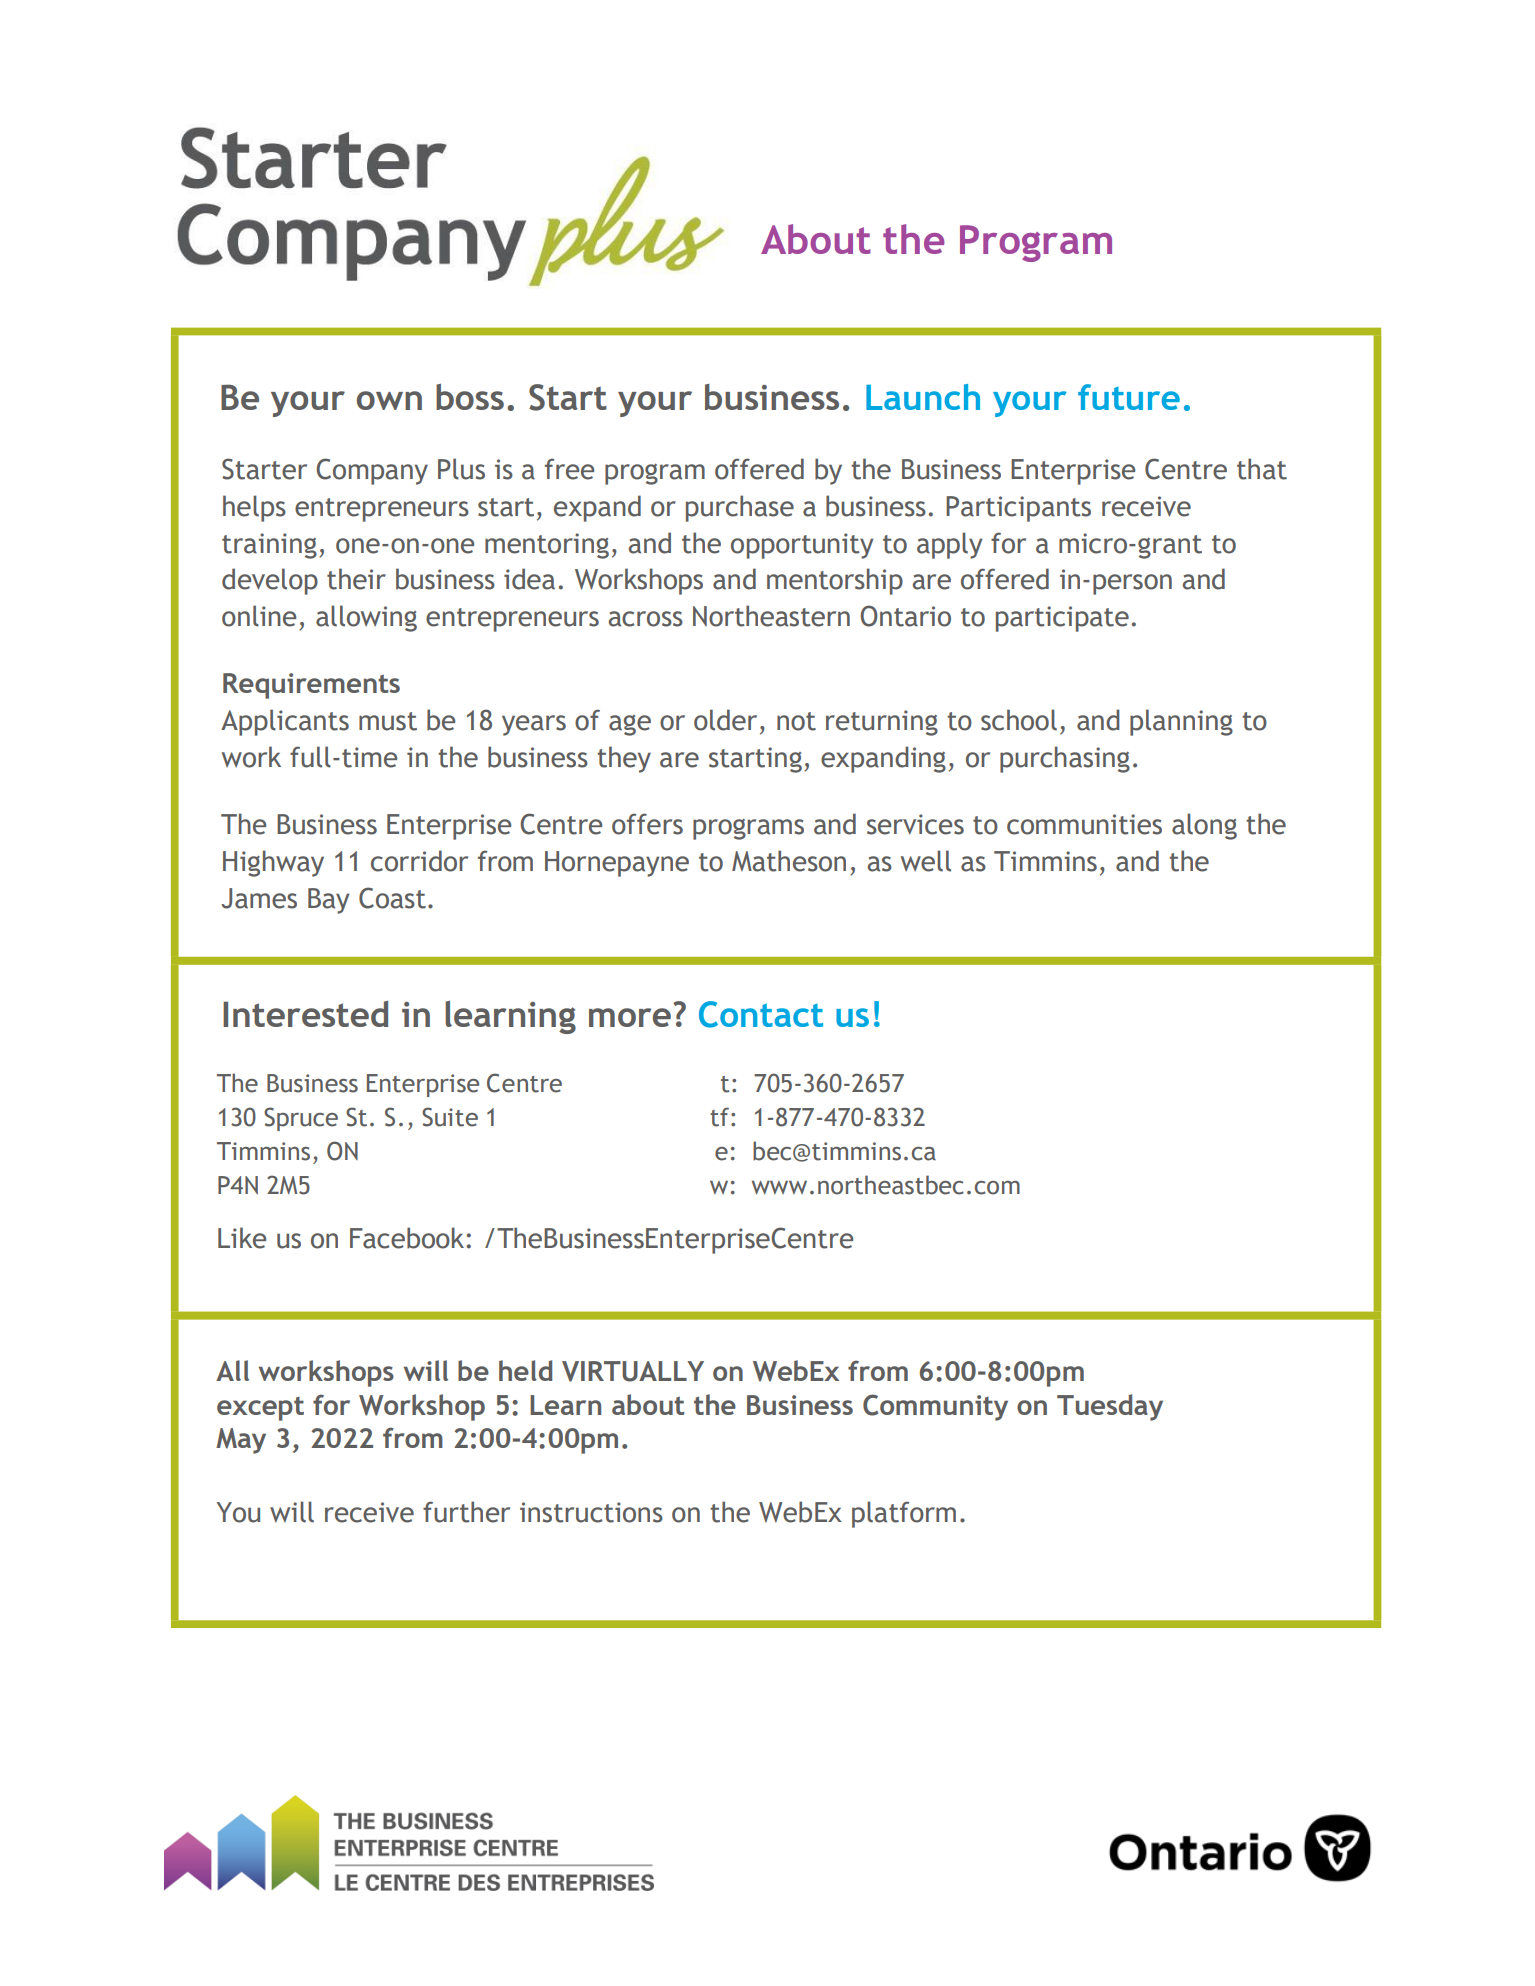 Image resolution: width=1535 pixels, height=1986 pixels. I want to click on Contact, so click(761, 1014).
